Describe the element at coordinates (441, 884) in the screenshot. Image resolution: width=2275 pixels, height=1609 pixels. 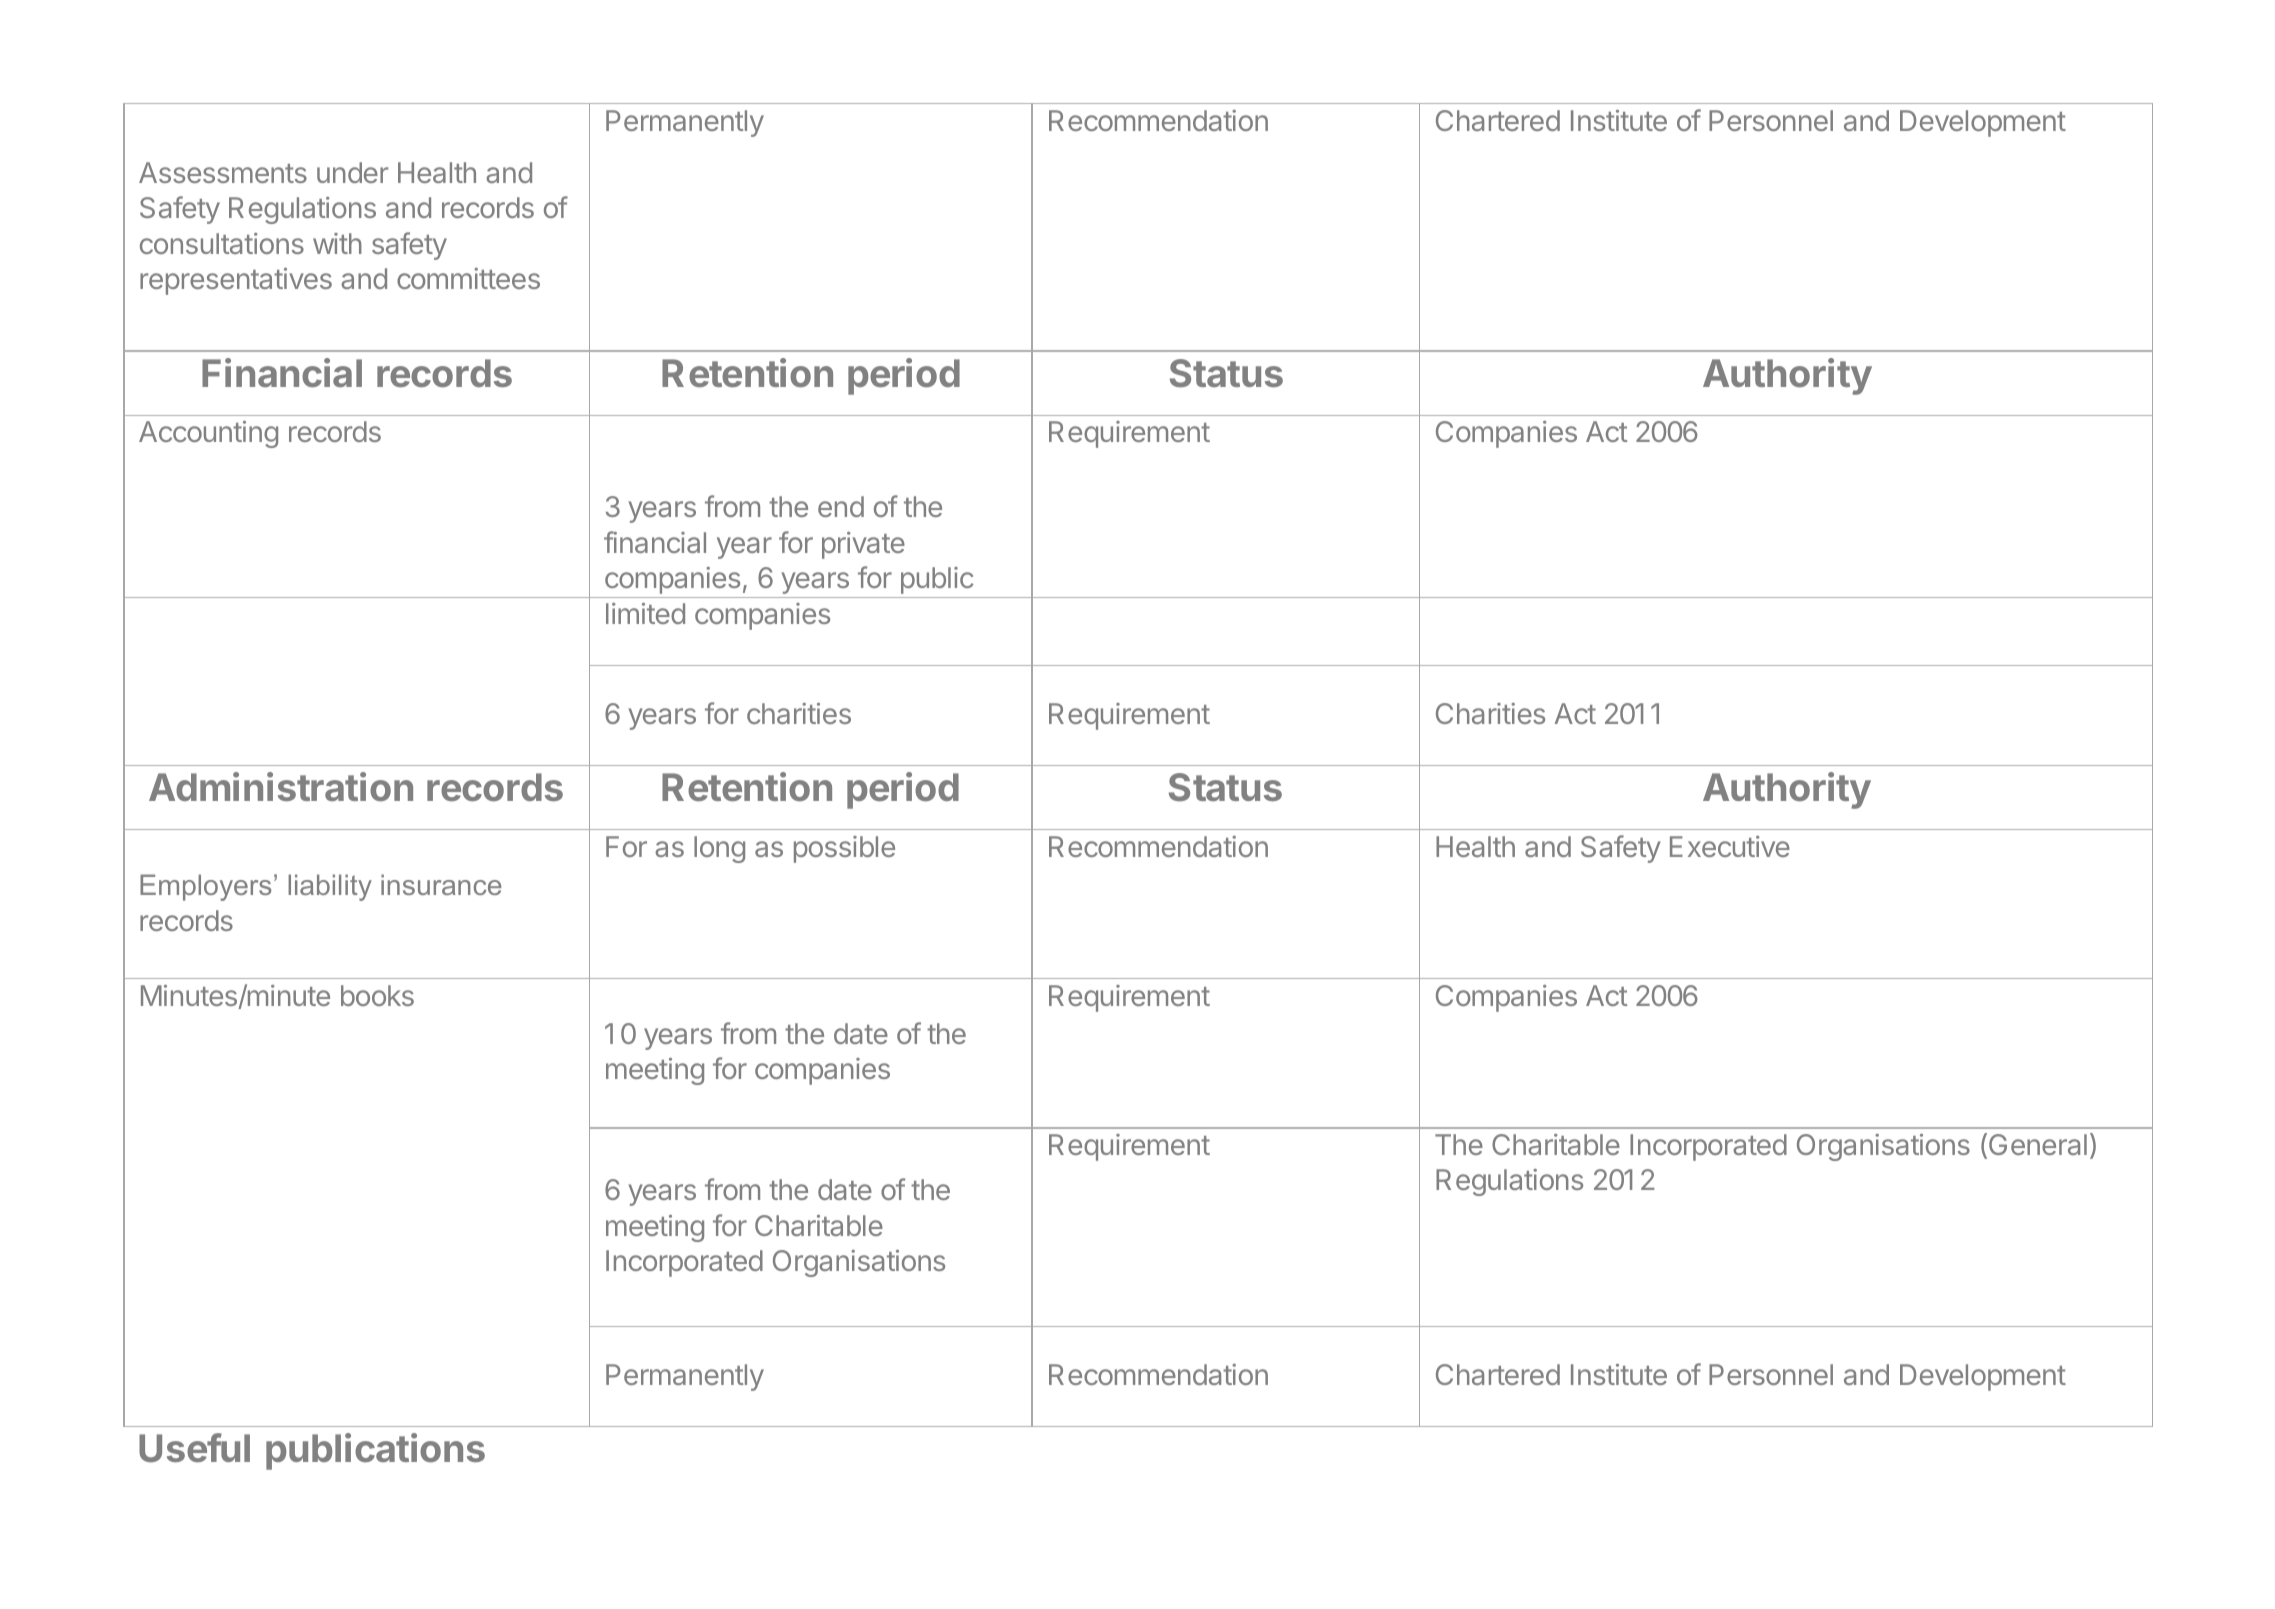
I see `insurance` at that location.
